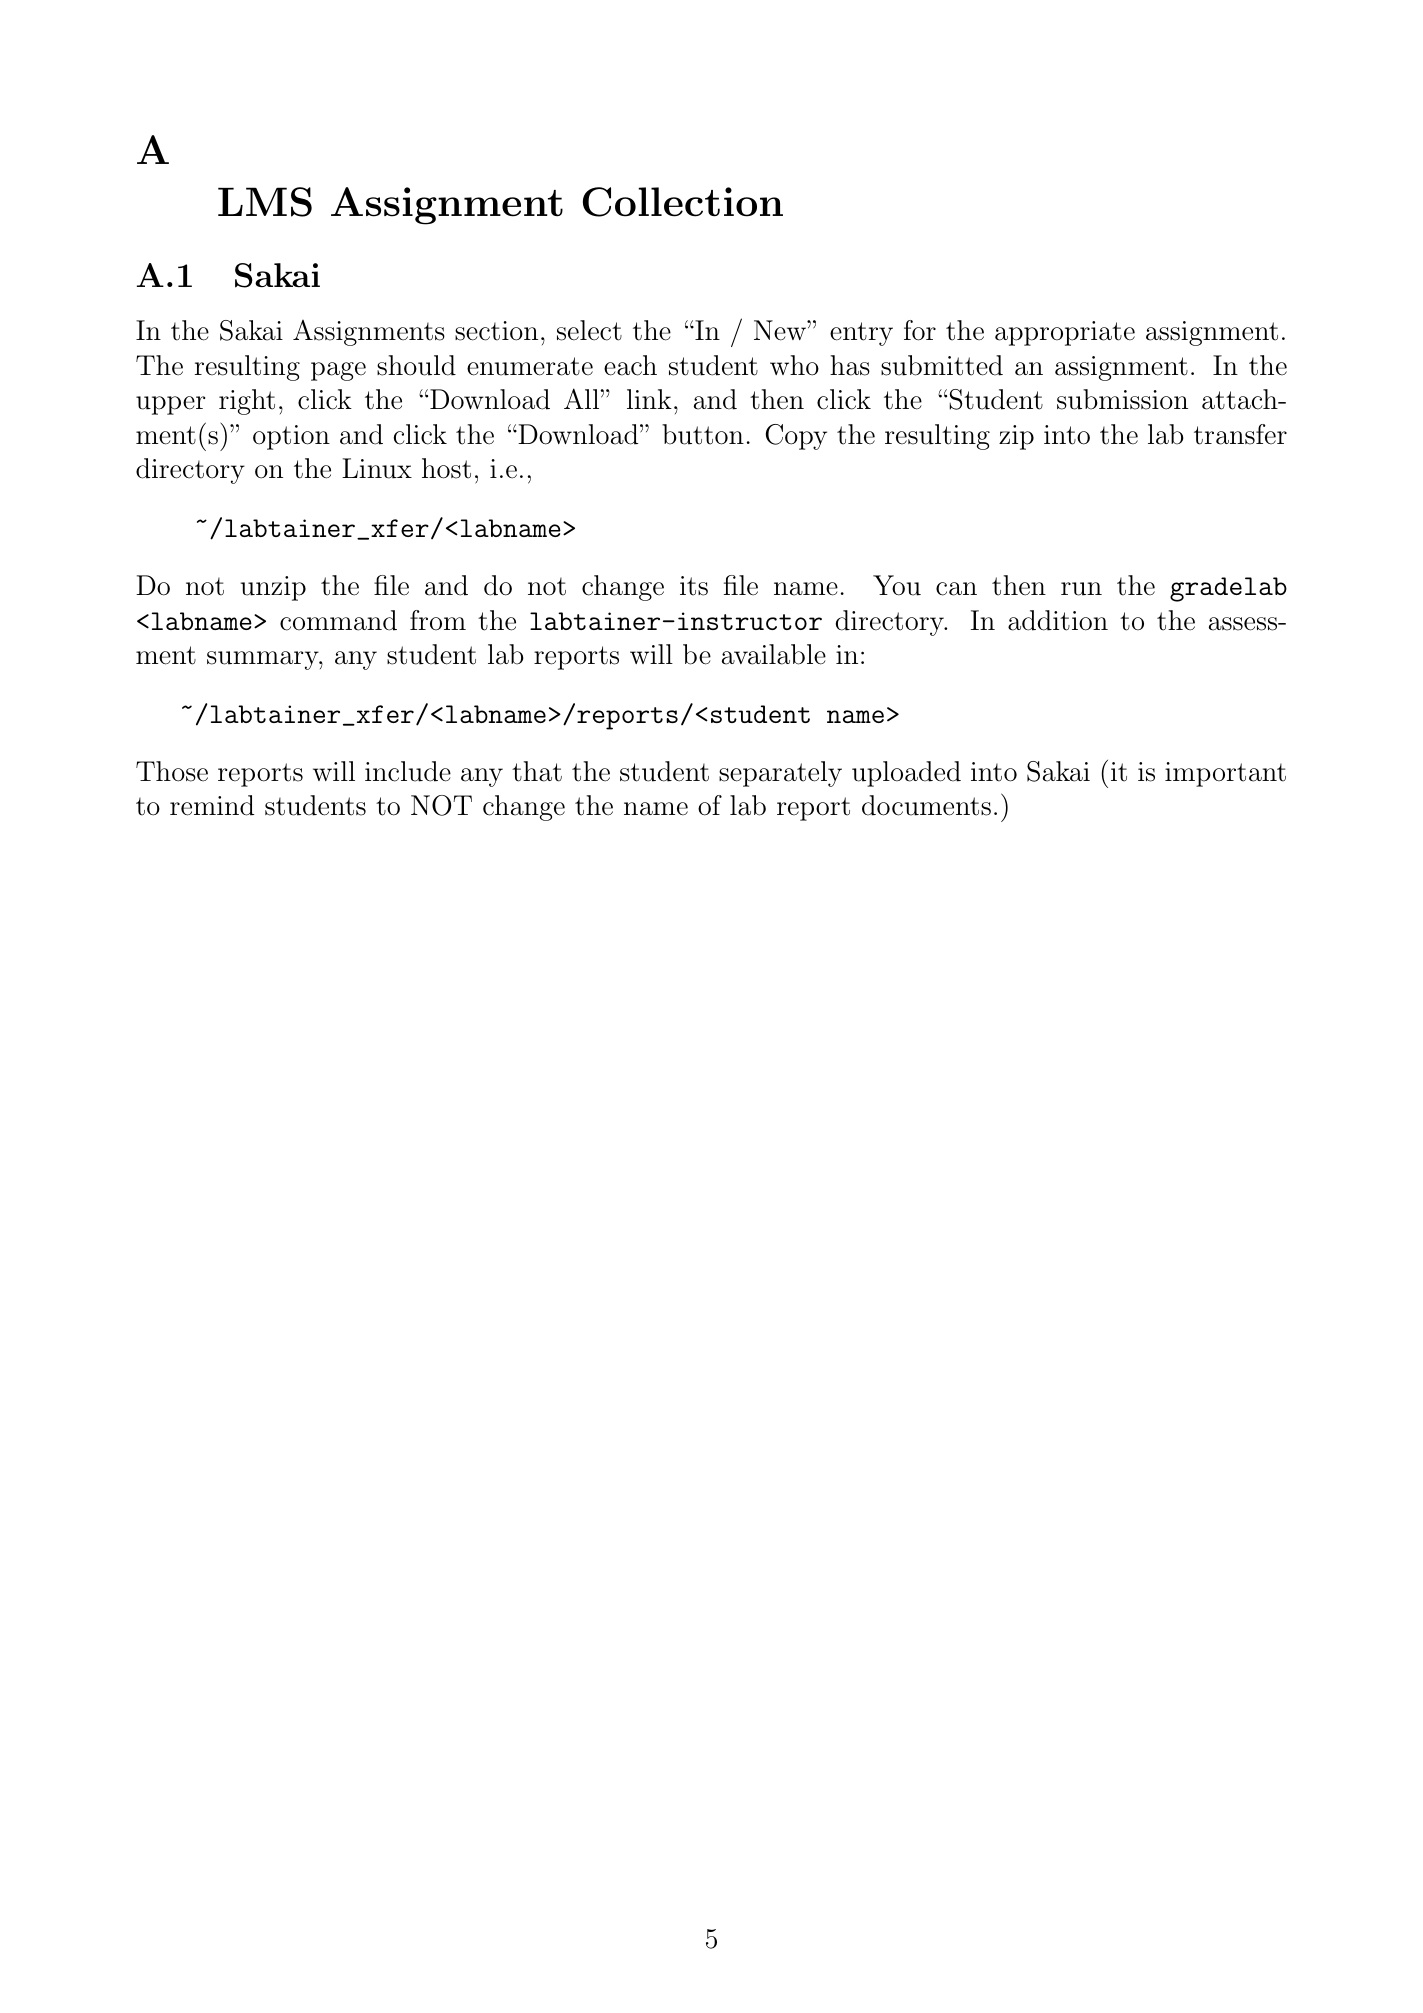  I want to click on transfer, so click(1240, 434).
